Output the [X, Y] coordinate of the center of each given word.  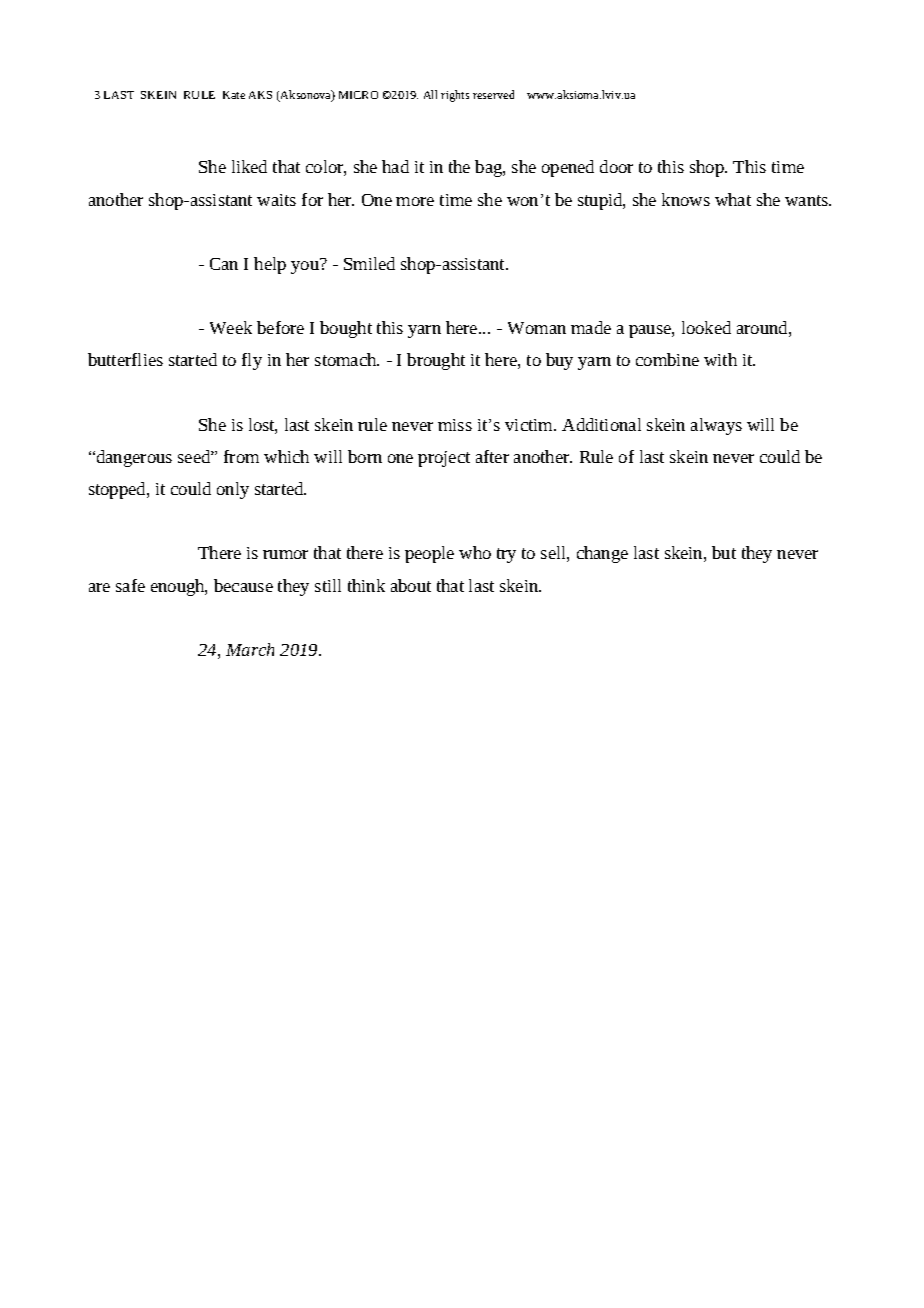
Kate [234, 95]
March [250, 649]
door [616, 166]
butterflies [125, 359]
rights [455, 96]
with [720, 359]
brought [436, 361]
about [411, 585]
